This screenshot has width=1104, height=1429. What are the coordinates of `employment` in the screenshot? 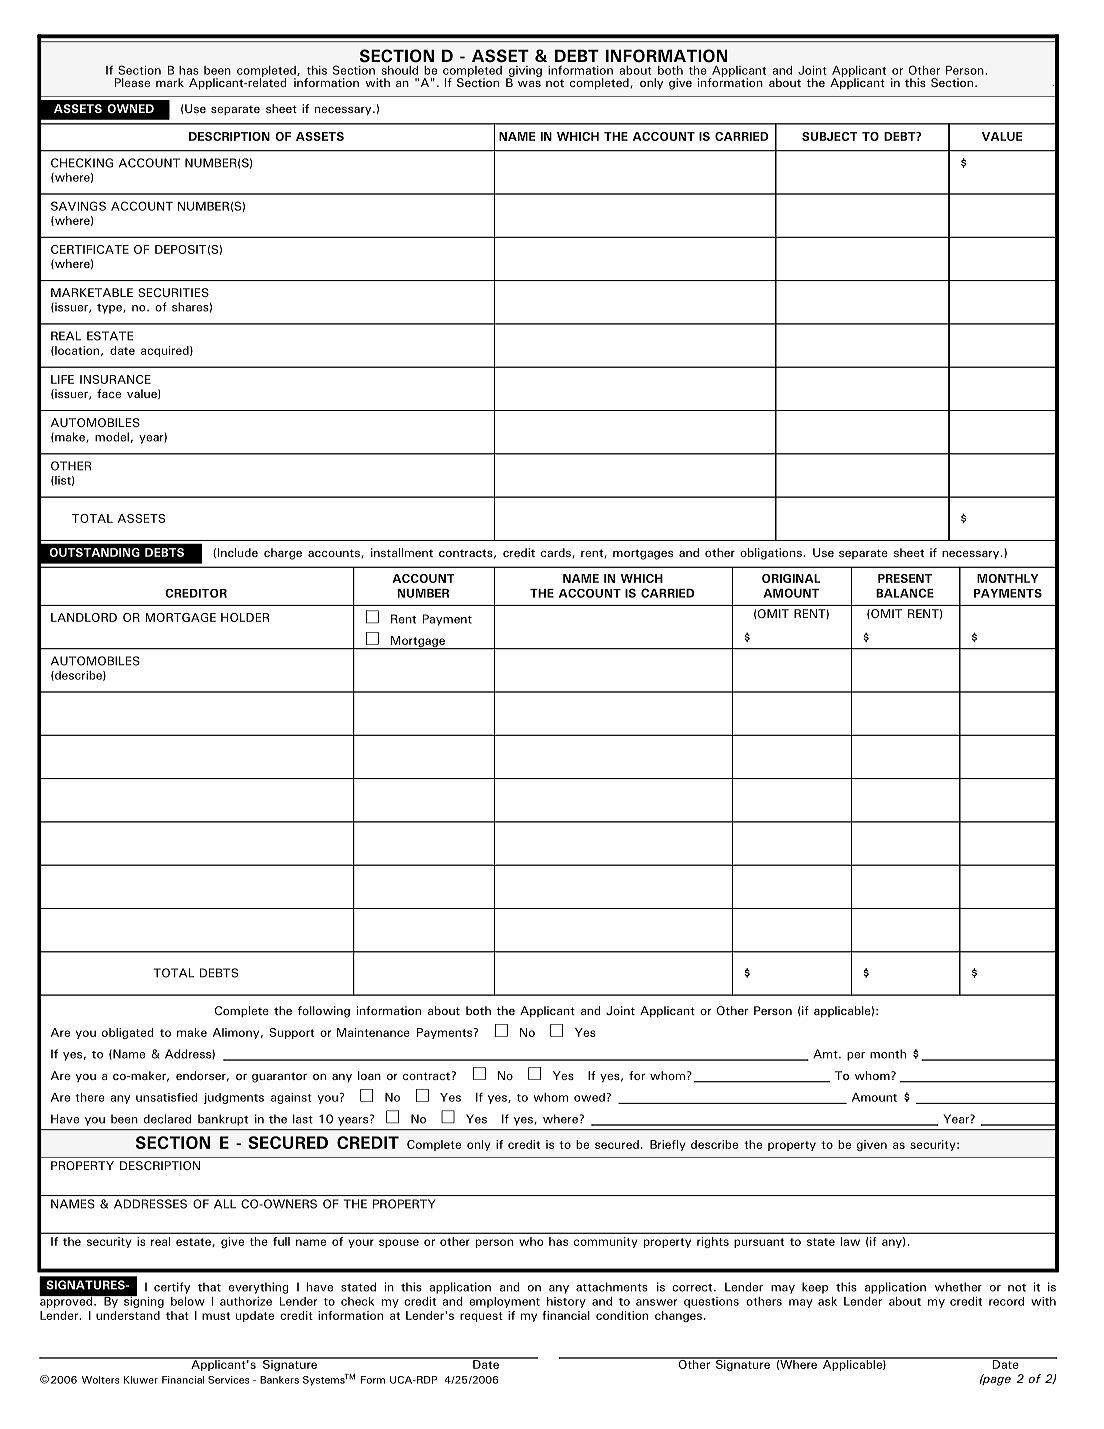 It's located at (504, 1302).
